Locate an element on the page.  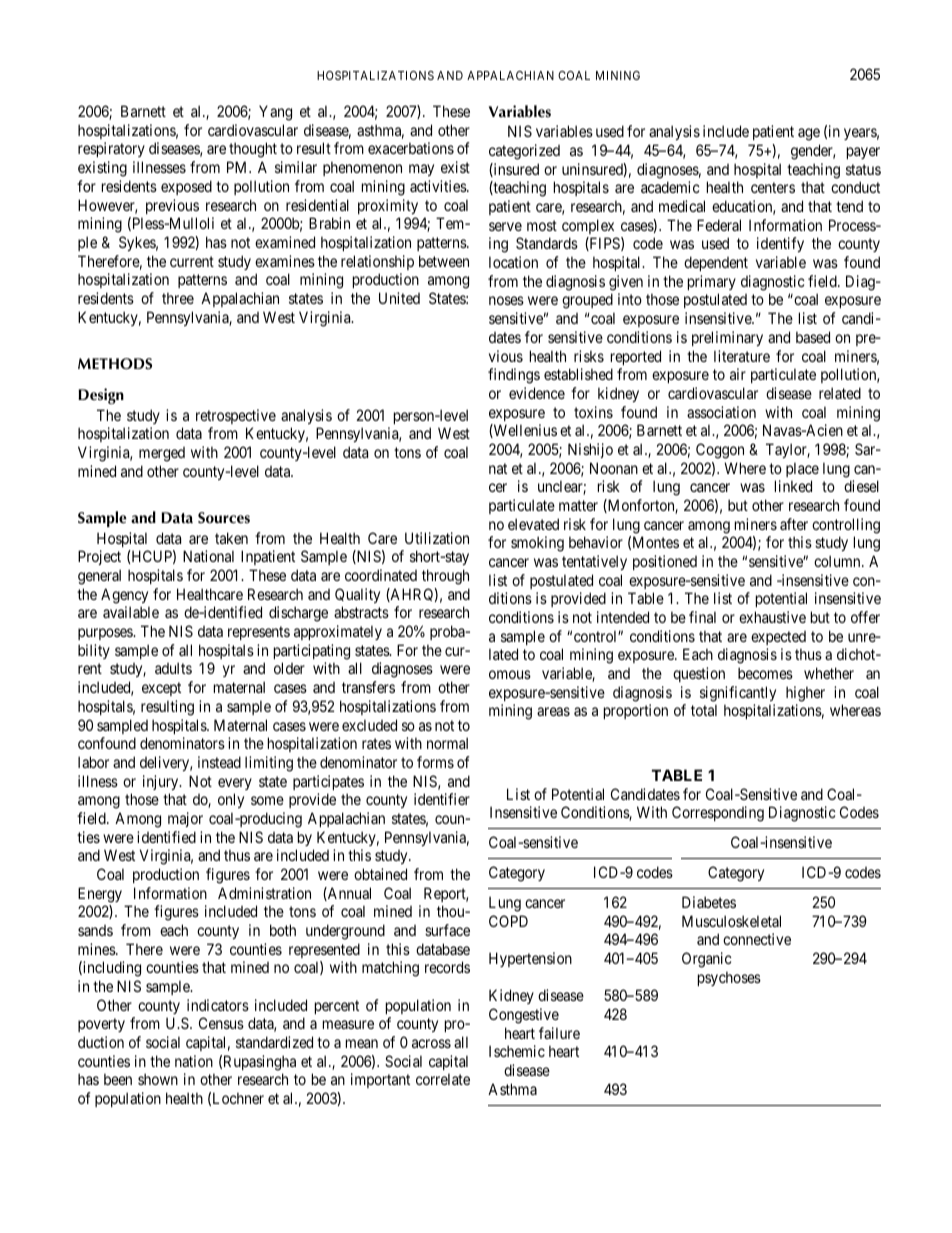
through is located at coordinates (445, 577).
